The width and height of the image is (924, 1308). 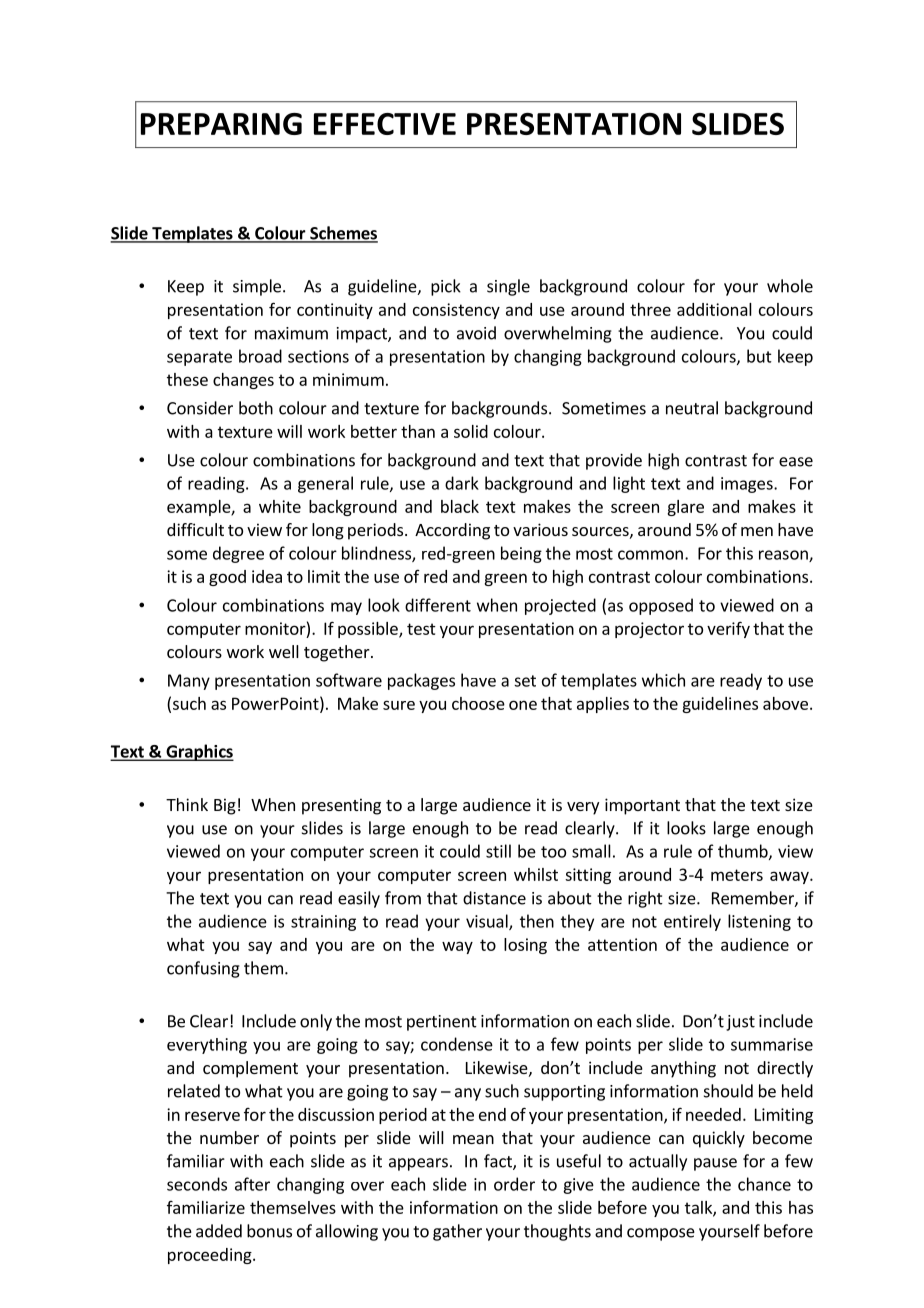 I want to click on PREPARING, so click(x=221, y=124).
